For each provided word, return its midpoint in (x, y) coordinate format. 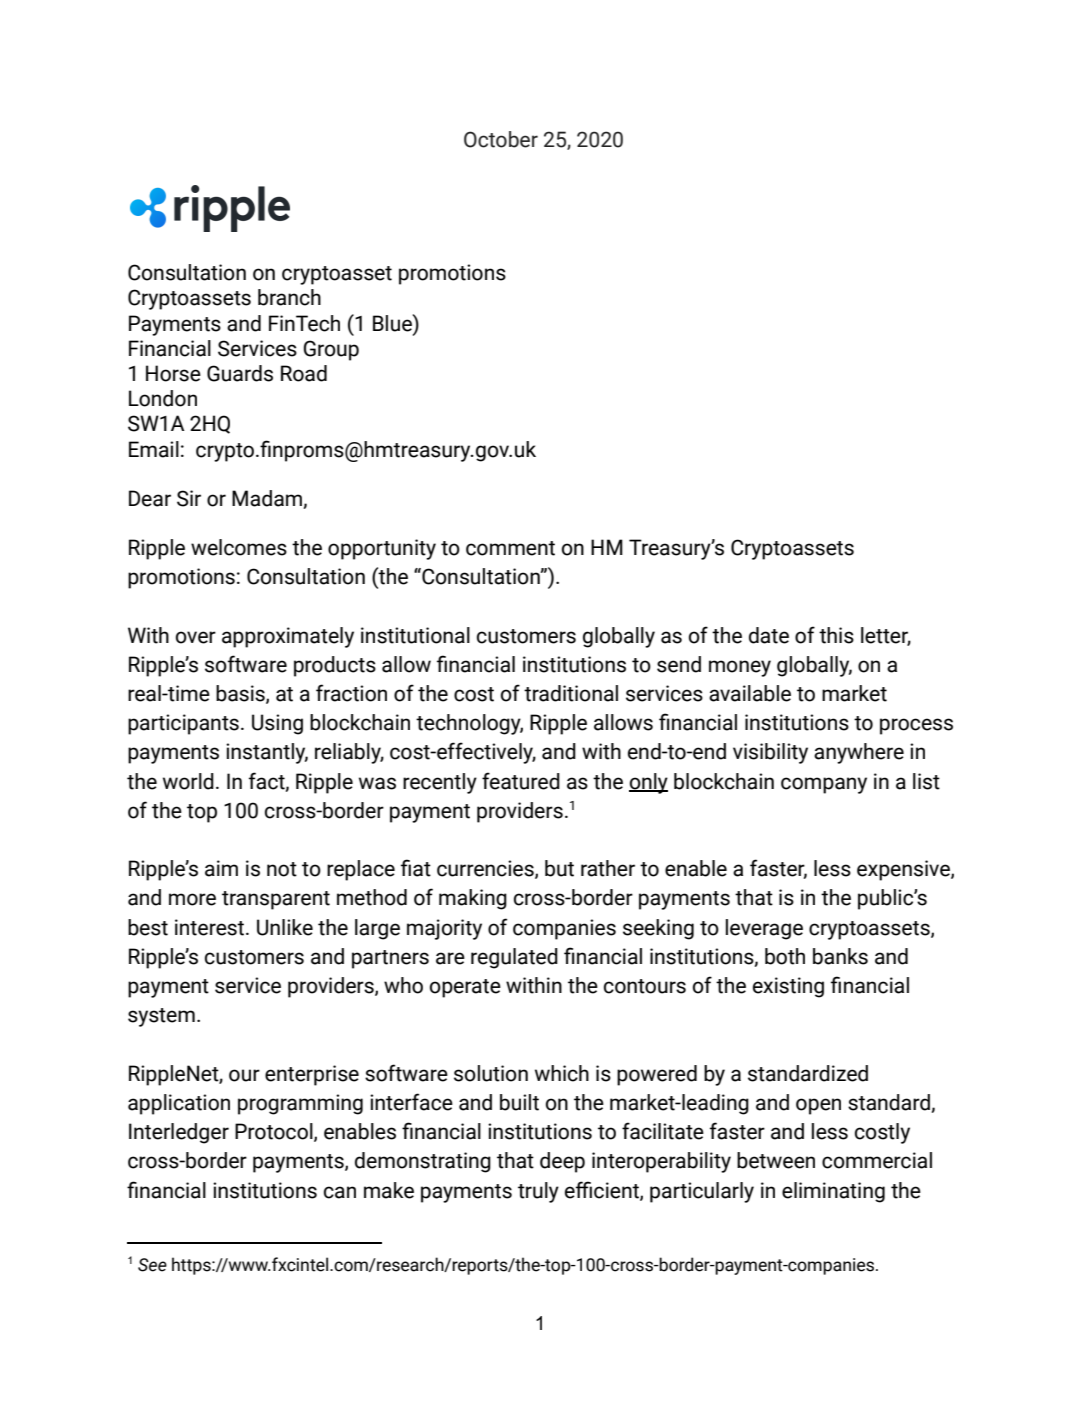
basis (241, 694)
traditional (571, 693)
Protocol (275, 1132)
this (836, 635)
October (501, 139)
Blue (393, 323)
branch (289, 297)
